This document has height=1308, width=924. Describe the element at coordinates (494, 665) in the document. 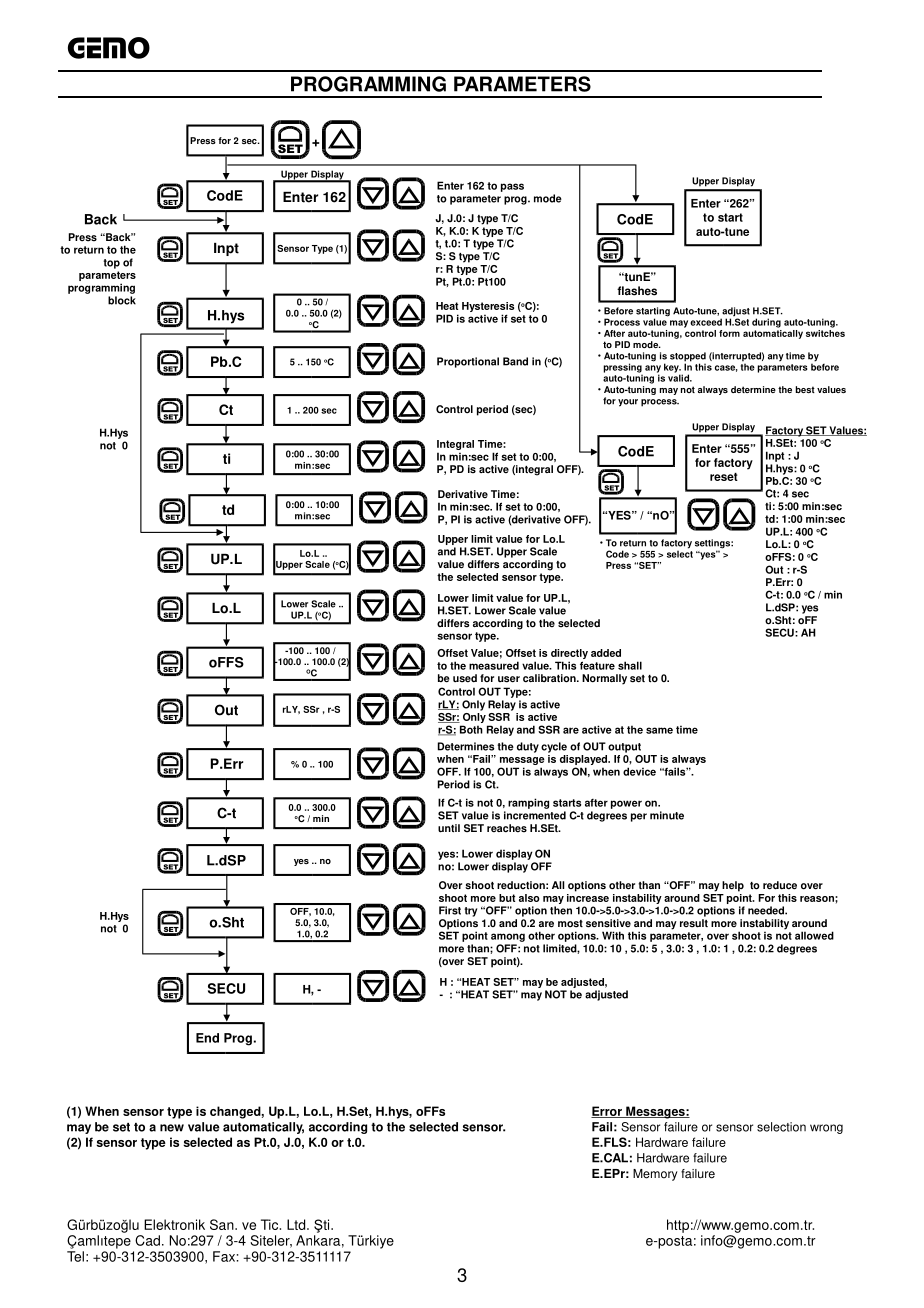

I see `measured` at that location.
